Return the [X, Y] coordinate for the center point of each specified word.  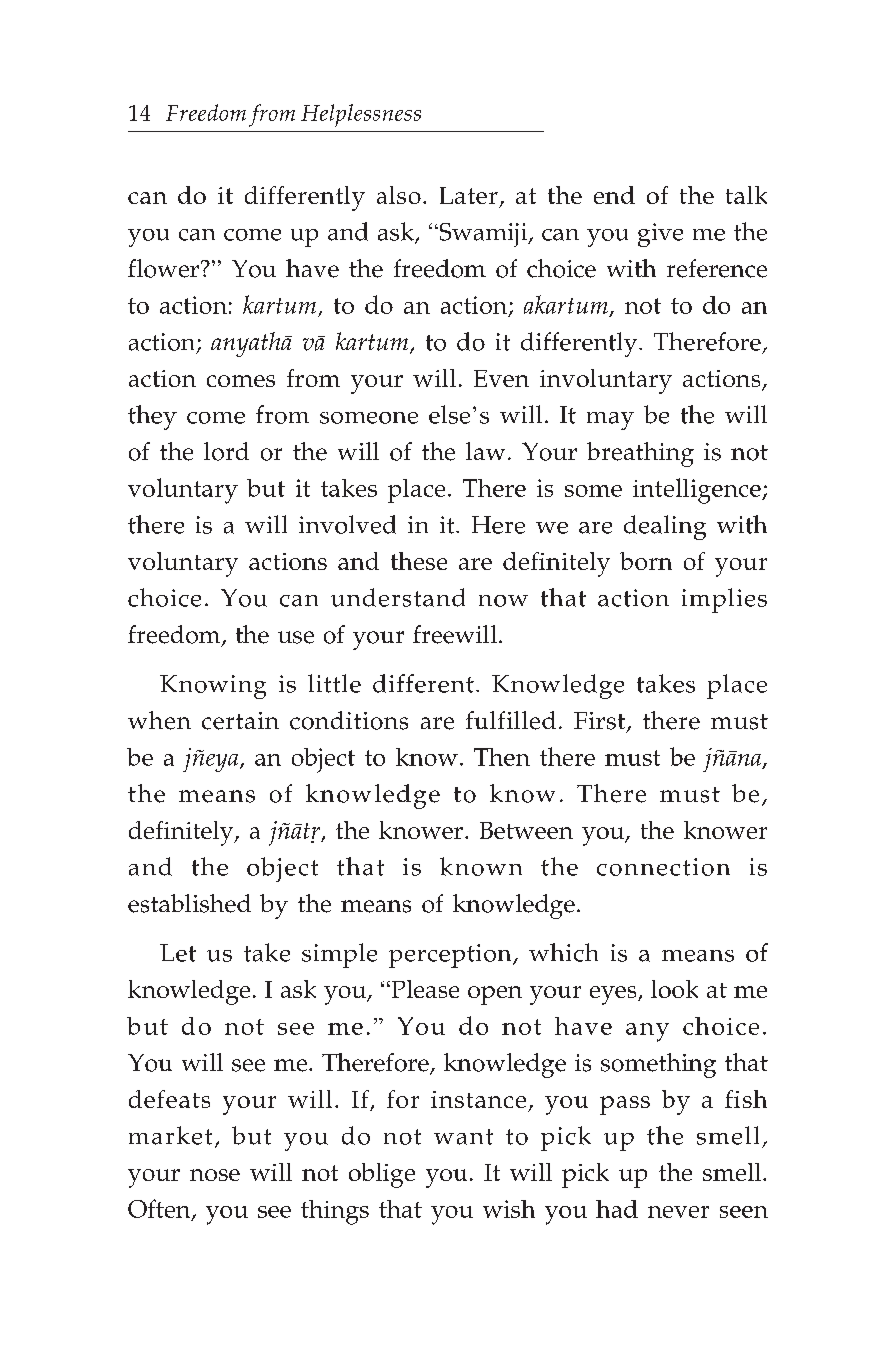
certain [240, 721]
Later [469, 195]
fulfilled [511, 720]
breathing [640, 454]
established [189, 903]
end [614, 195]
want [463, 1137]
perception [451, 956]
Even [501, 378]
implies [724, 600]
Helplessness [361, 115]
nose [215, 1175]
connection [663, 867]
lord [226, 451]
